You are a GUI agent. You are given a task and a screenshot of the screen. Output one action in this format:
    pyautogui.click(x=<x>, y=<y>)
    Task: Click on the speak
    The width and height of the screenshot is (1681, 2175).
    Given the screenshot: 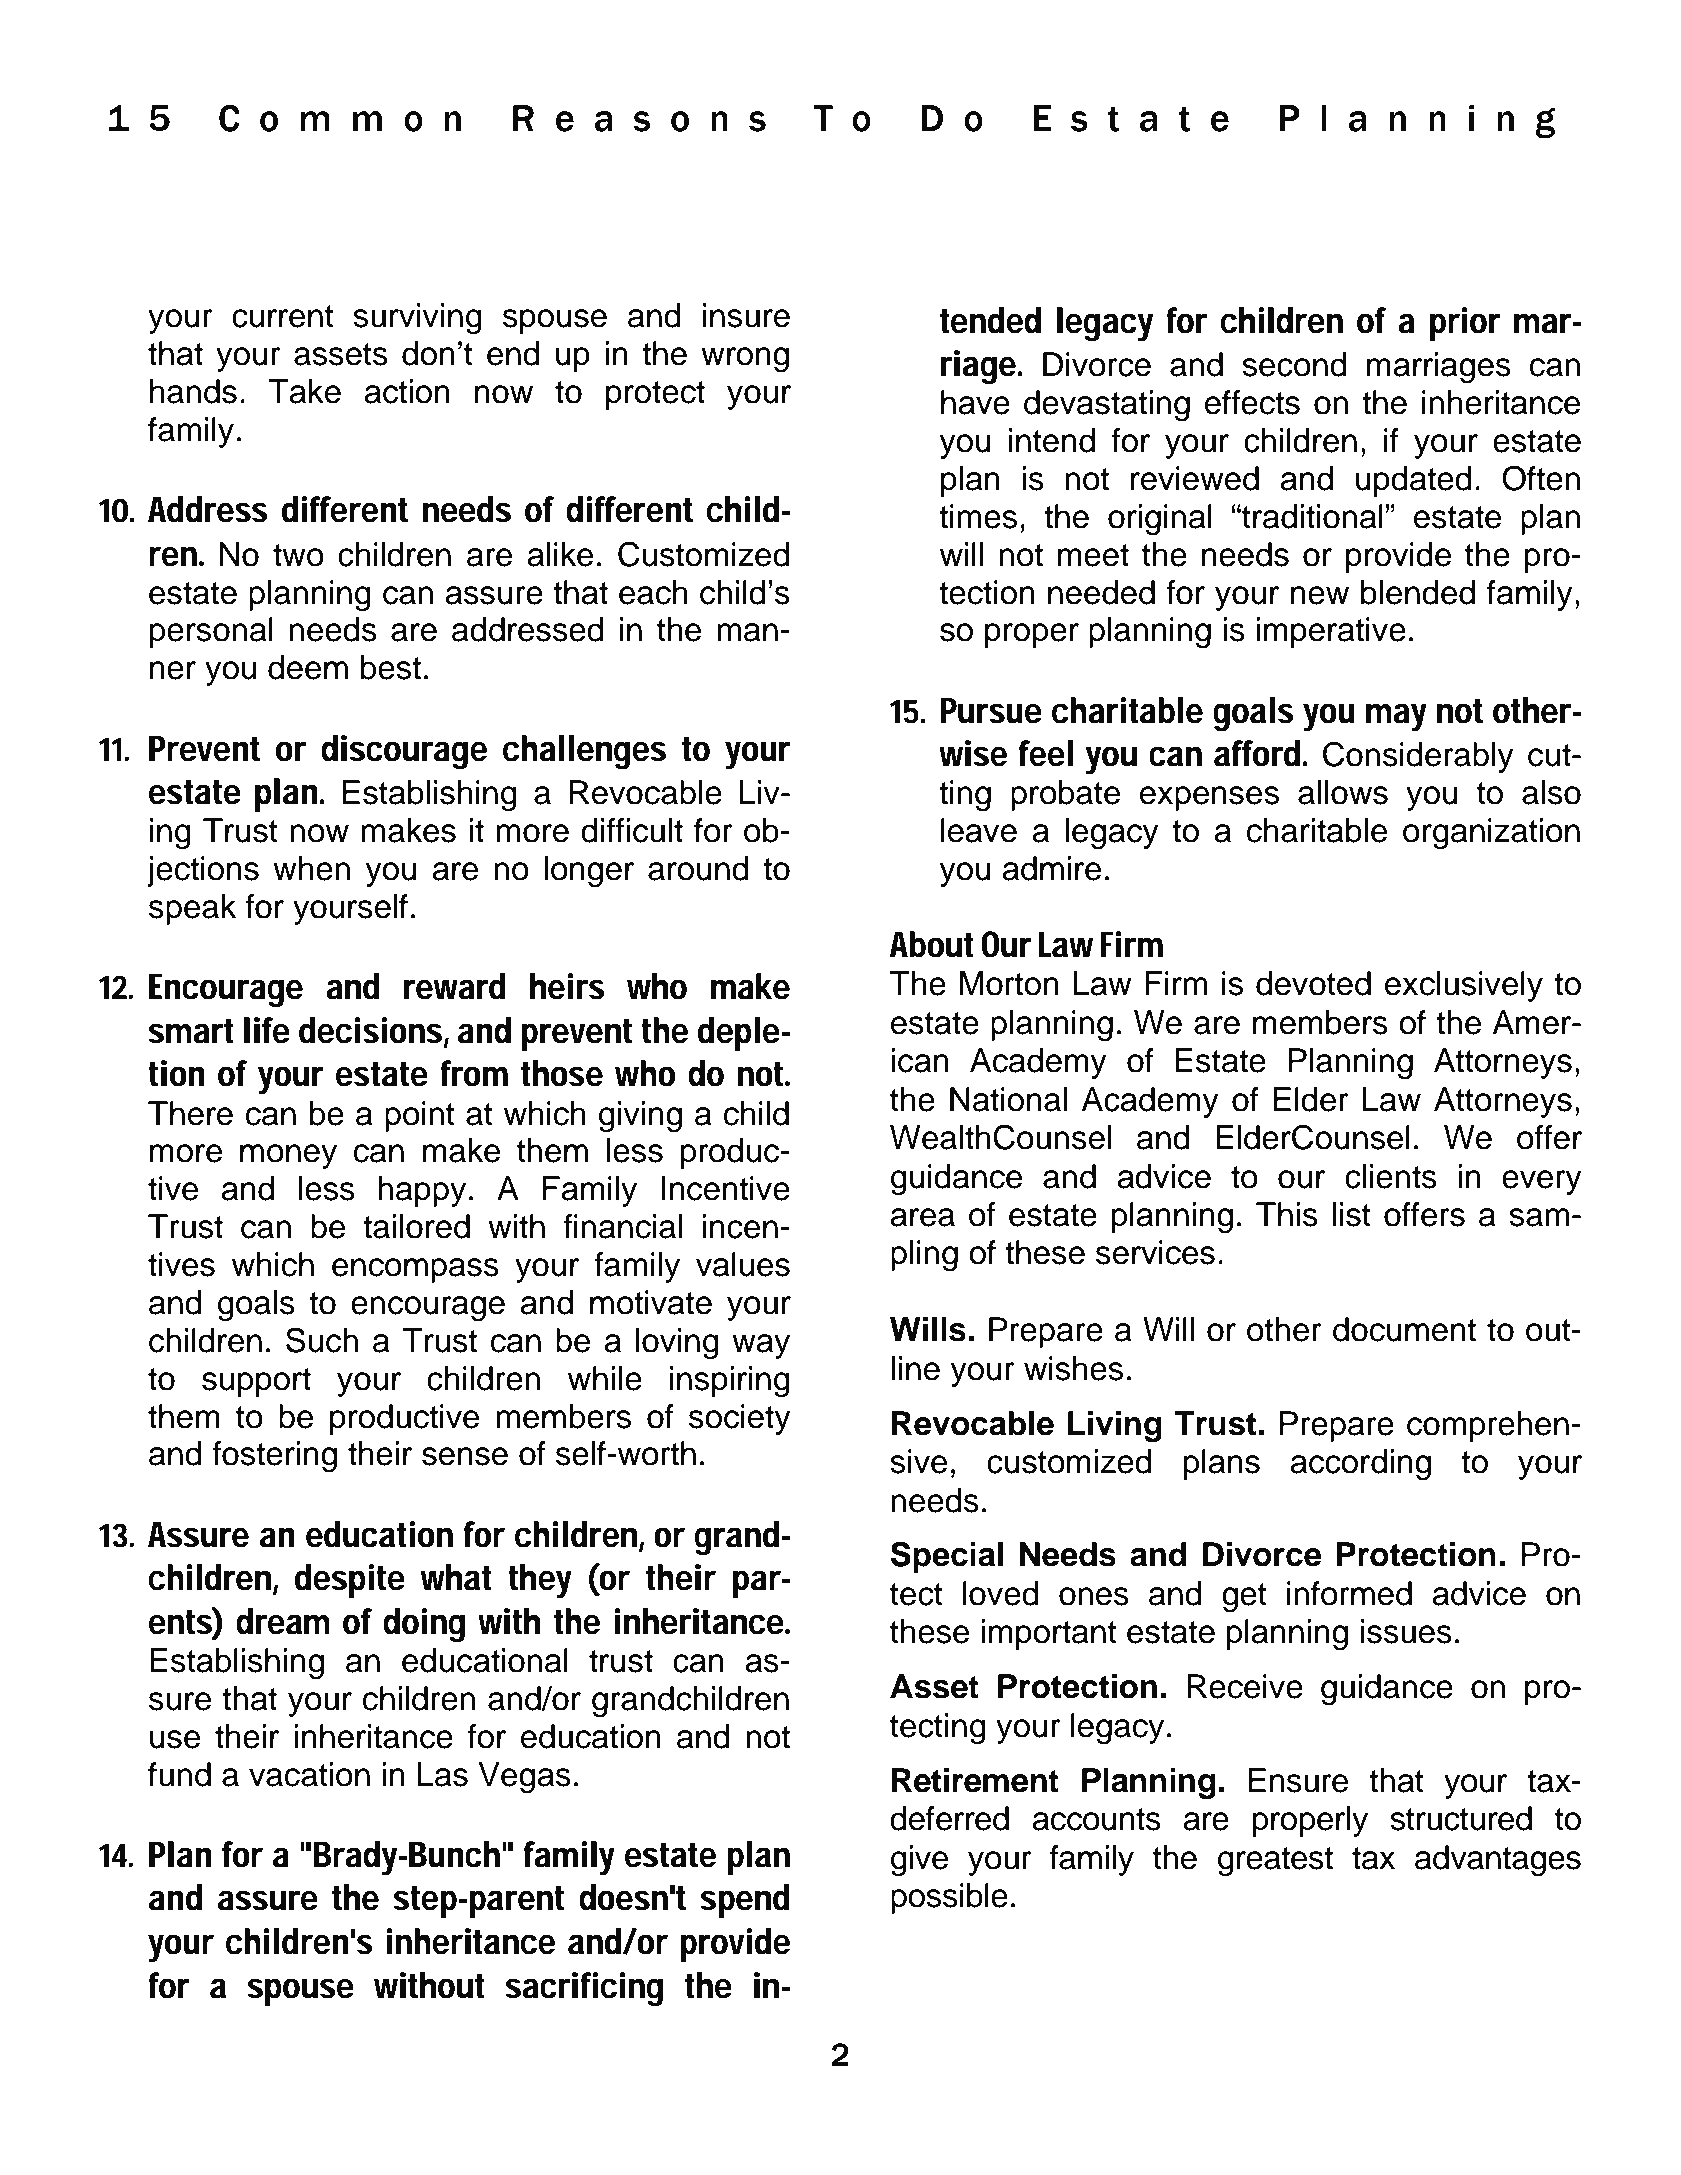 What is the action you would take?
    pyautogui.click(x=192, y=909)
